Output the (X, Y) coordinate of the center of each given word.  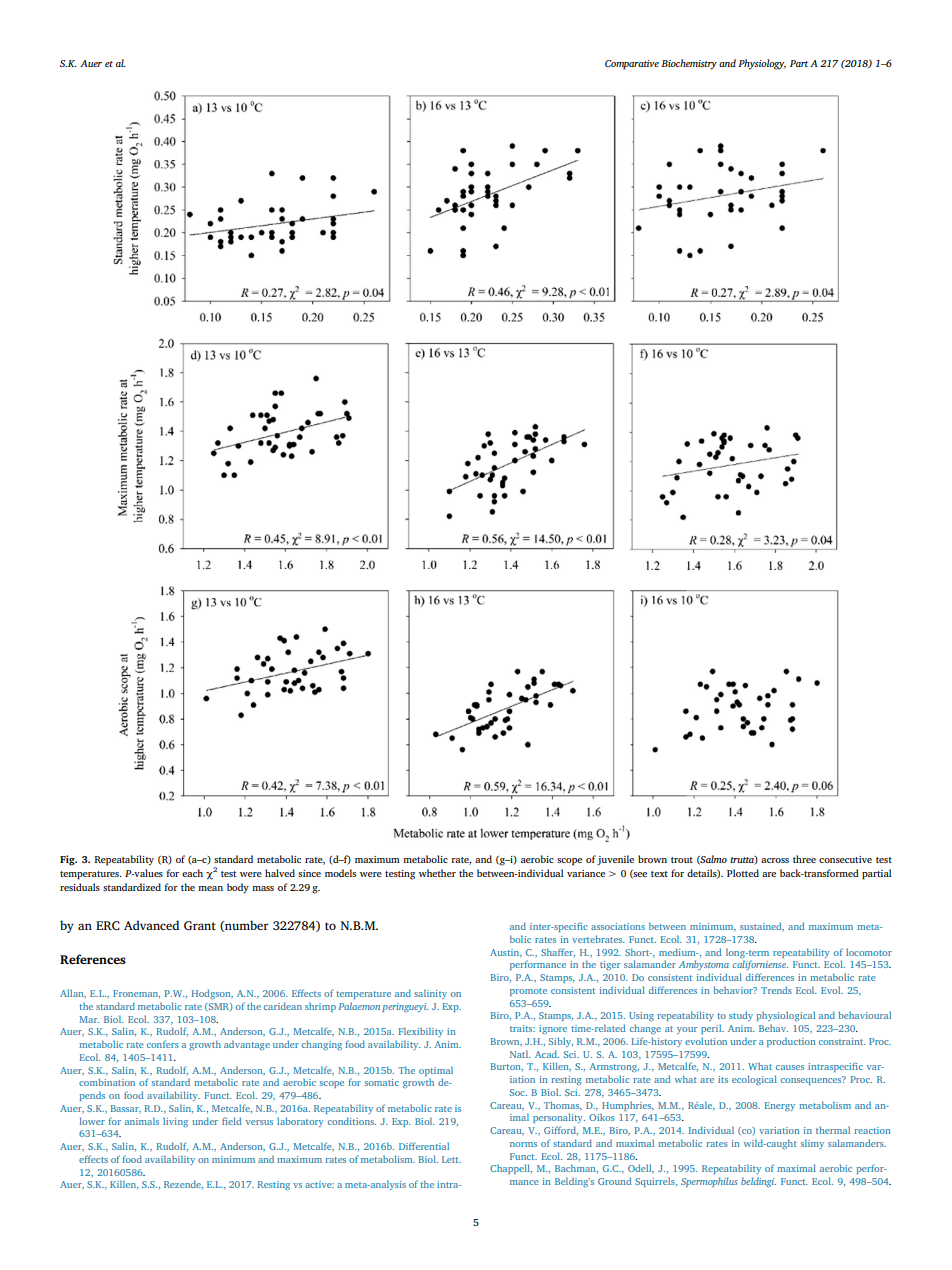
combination (107, 1082)
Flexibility (420, 1032)
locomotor (869, 952)
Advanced (151, 925)
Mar (89, 1019)
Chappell (511, 1169)
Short (638, 952)
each (192, 873)
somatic (382, 1082)
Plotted (743, 873)
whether (437, 873)
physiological (785, 1016)
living (175, 1122)
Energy (780, 1106)
